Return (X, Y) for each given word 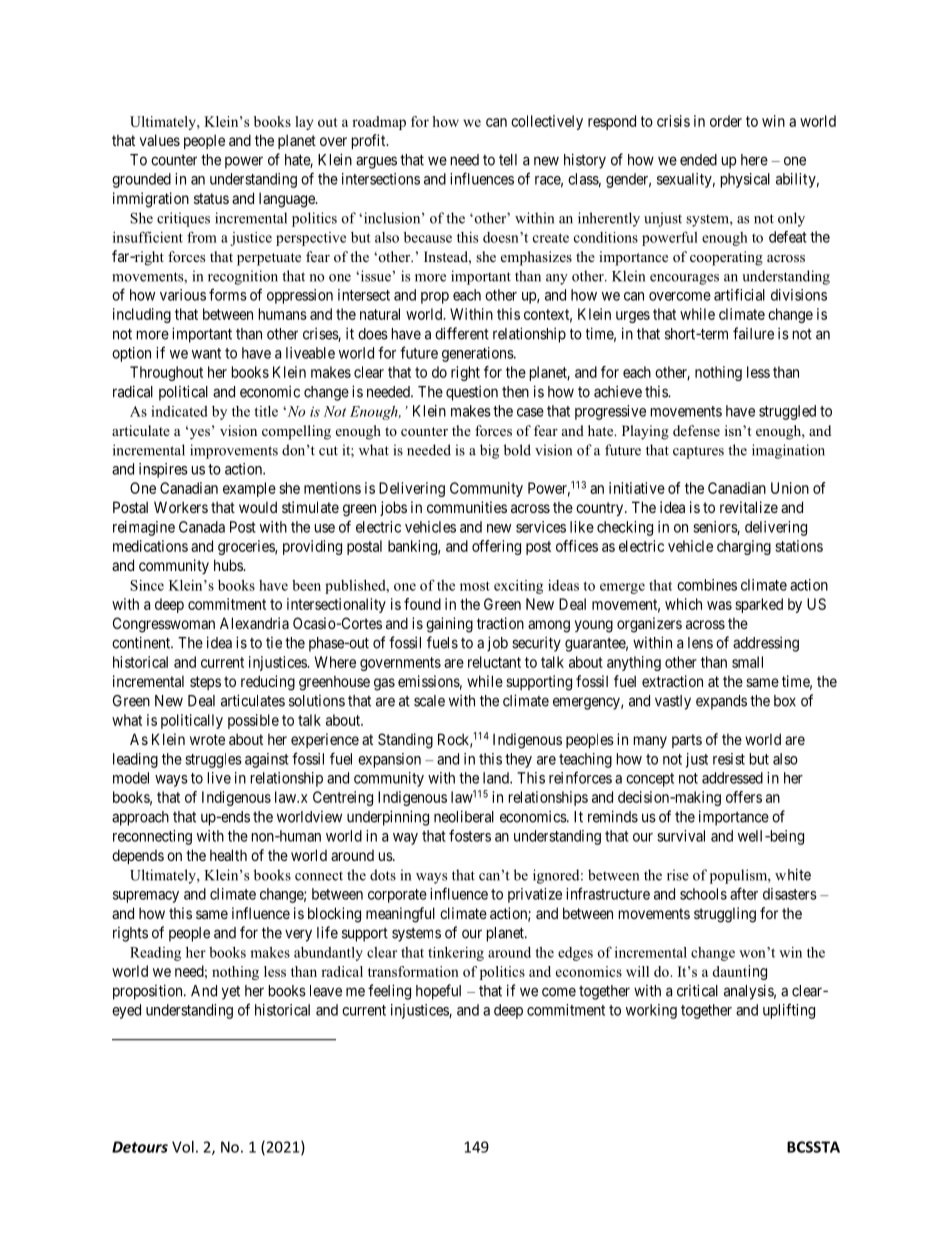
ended (698, 160)
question (472, 393)
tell (508, 160)
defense (696, 430)
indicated (179, 411)
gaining (449, 625)
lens (700, 643)
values (160, 140)
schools (703, 894)
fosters (470, 835)
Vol (183, 1147)
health (228, 855)
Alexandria (254, 623)
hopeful (438, 992)
